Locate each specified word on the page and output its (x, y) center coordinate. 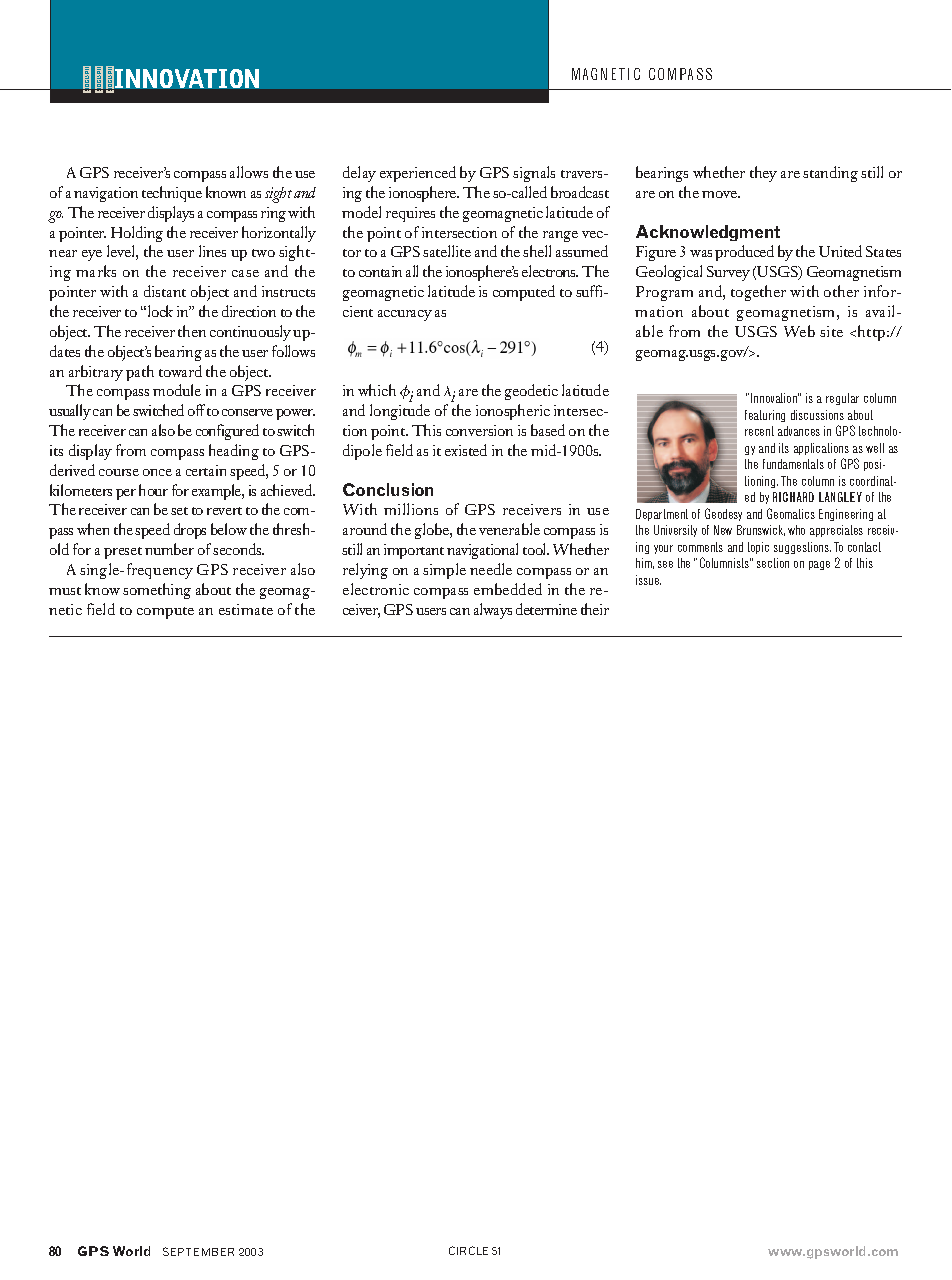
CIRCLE (468, 1250)
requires (410, 214)
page (819, 565)
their (595, 609)
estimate (246, 609)
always (493, 611)
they (763, 174)
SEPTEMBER (198, 1251)
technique (172, 194)
